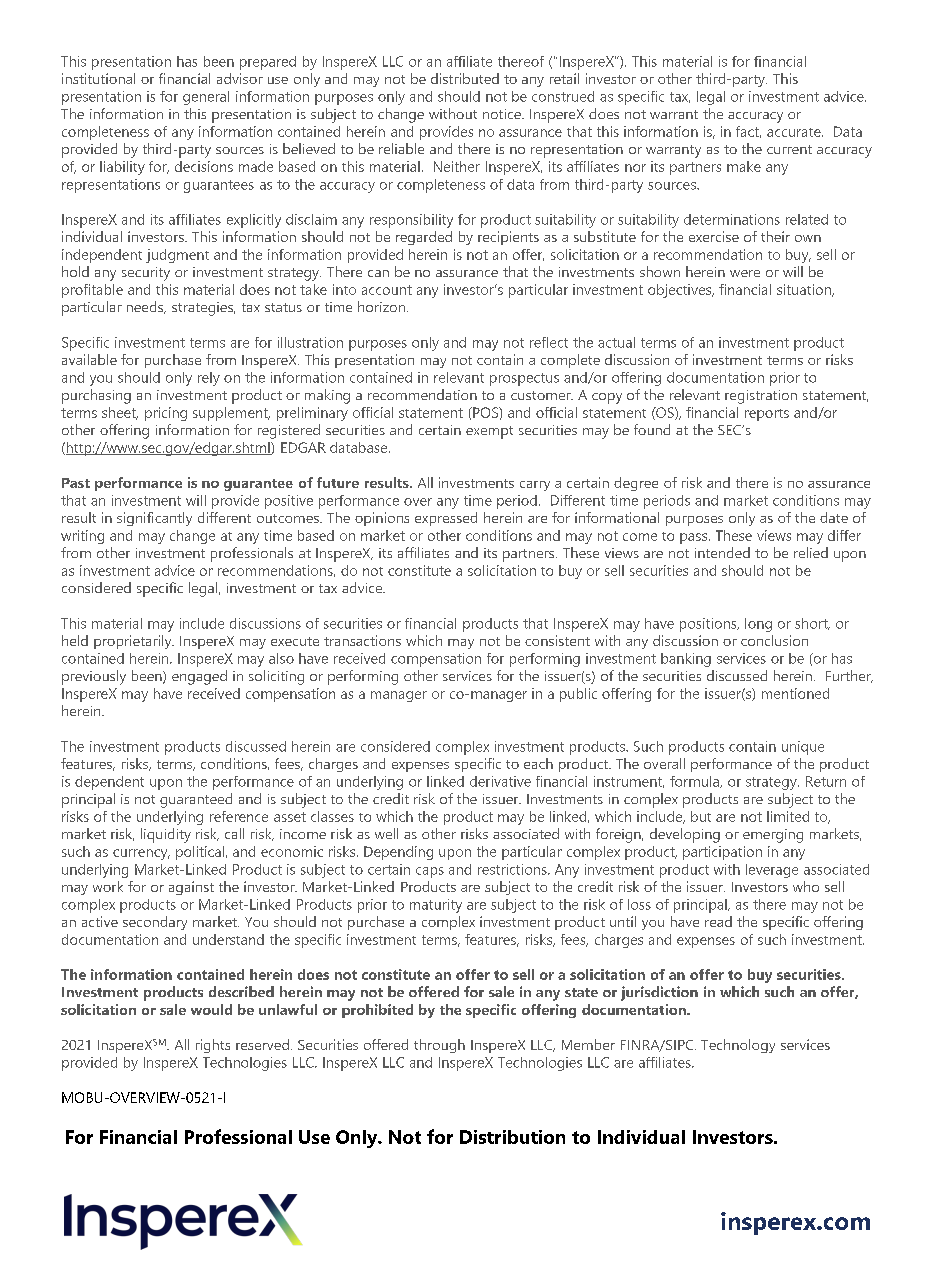  Describe the element at coordinates (773, 836) in the document. I see `emerging` at that location.
